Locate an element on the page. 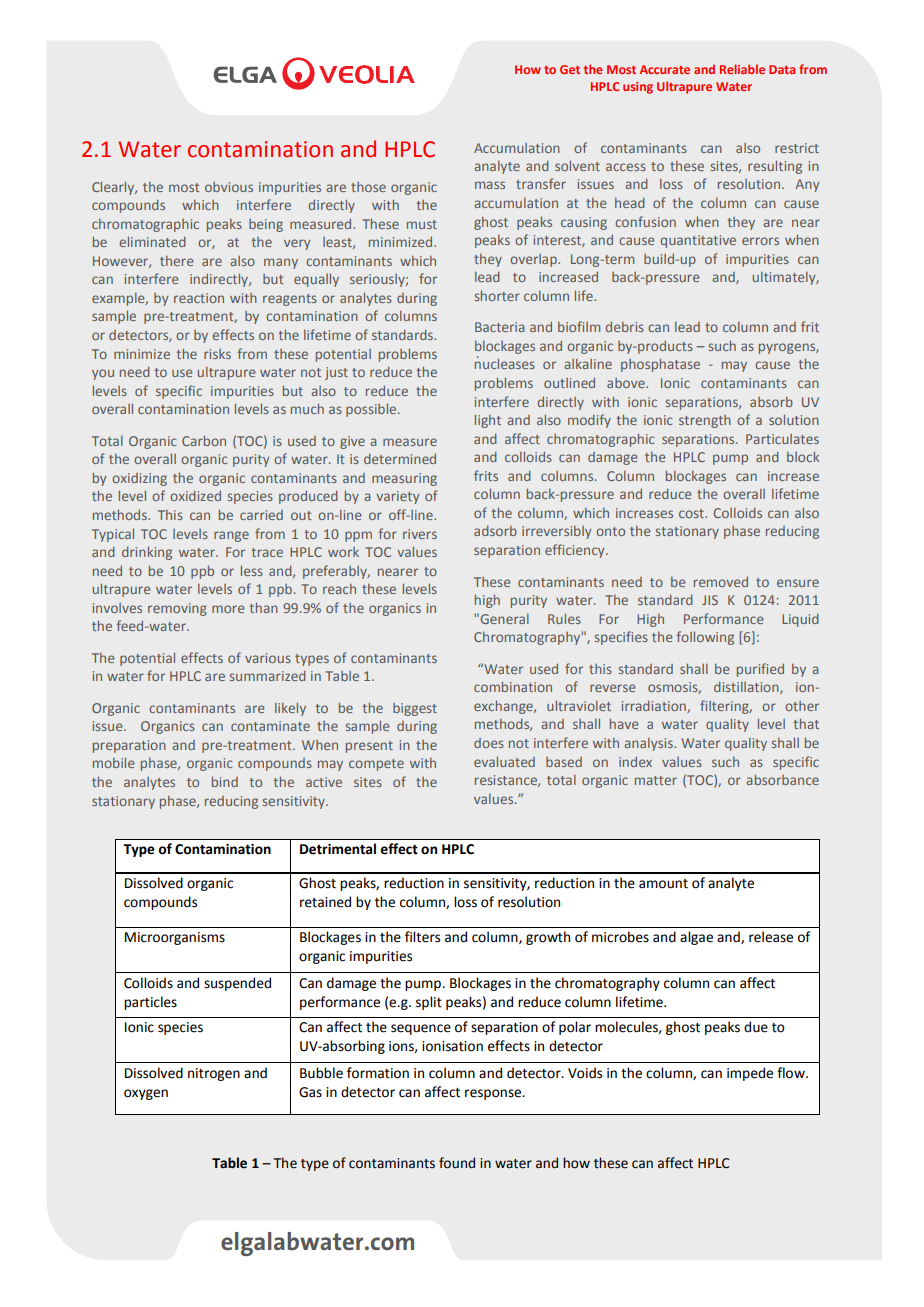 Image resolution: width=924 pixels, height=1307 pixels. found is located at coordinates (457, 1163).
